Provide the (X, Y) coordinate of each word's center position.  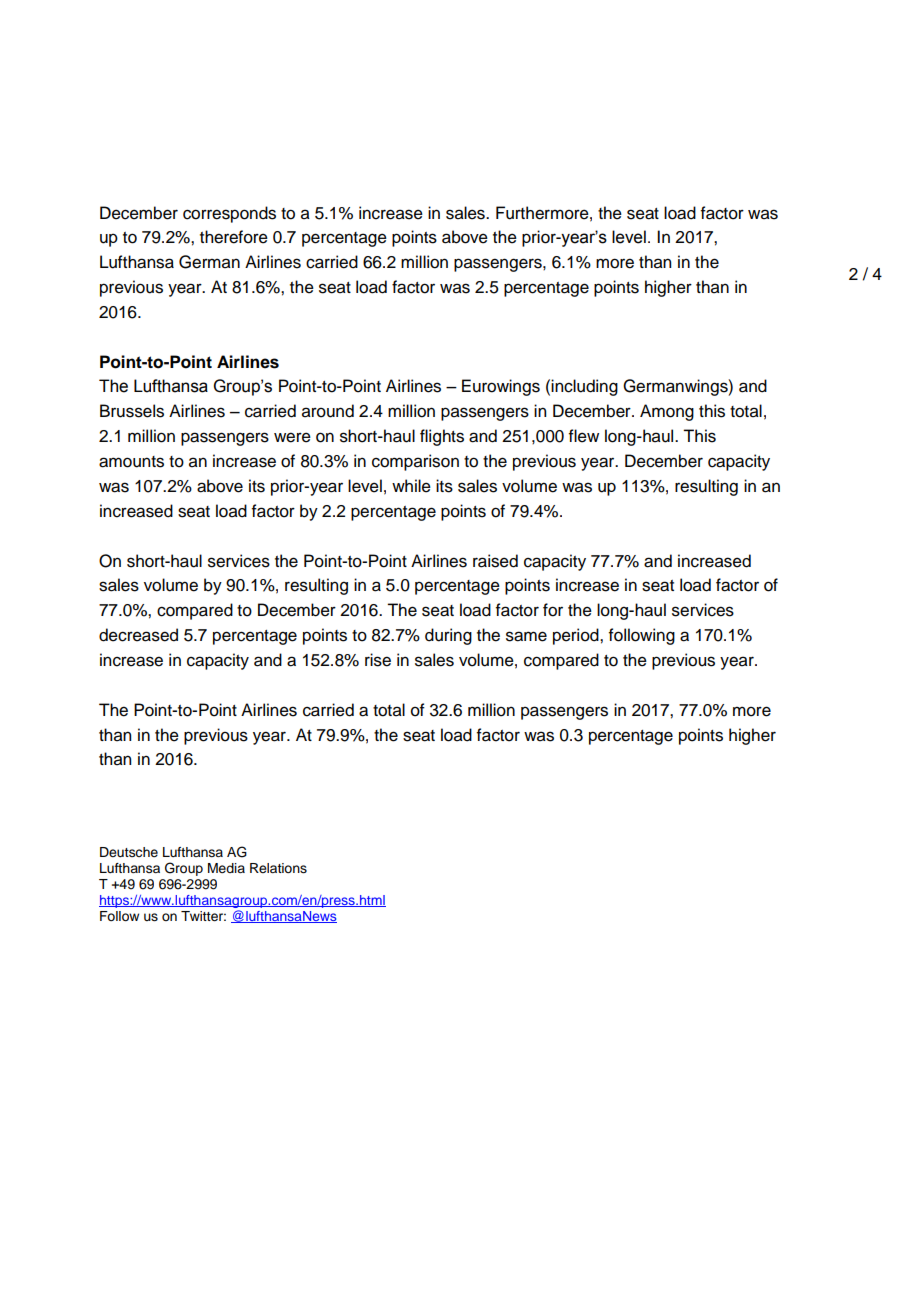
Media (226, 868)
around (328, 411)
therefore (234, 237)
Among (667, 412)
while (411, 486)
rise (378, 660)
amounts (131, 462)
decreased (138, 635)
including (584, 387)
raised (495, 561)
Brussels (132, 411)
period (577, 636)
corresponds (229, 214)
